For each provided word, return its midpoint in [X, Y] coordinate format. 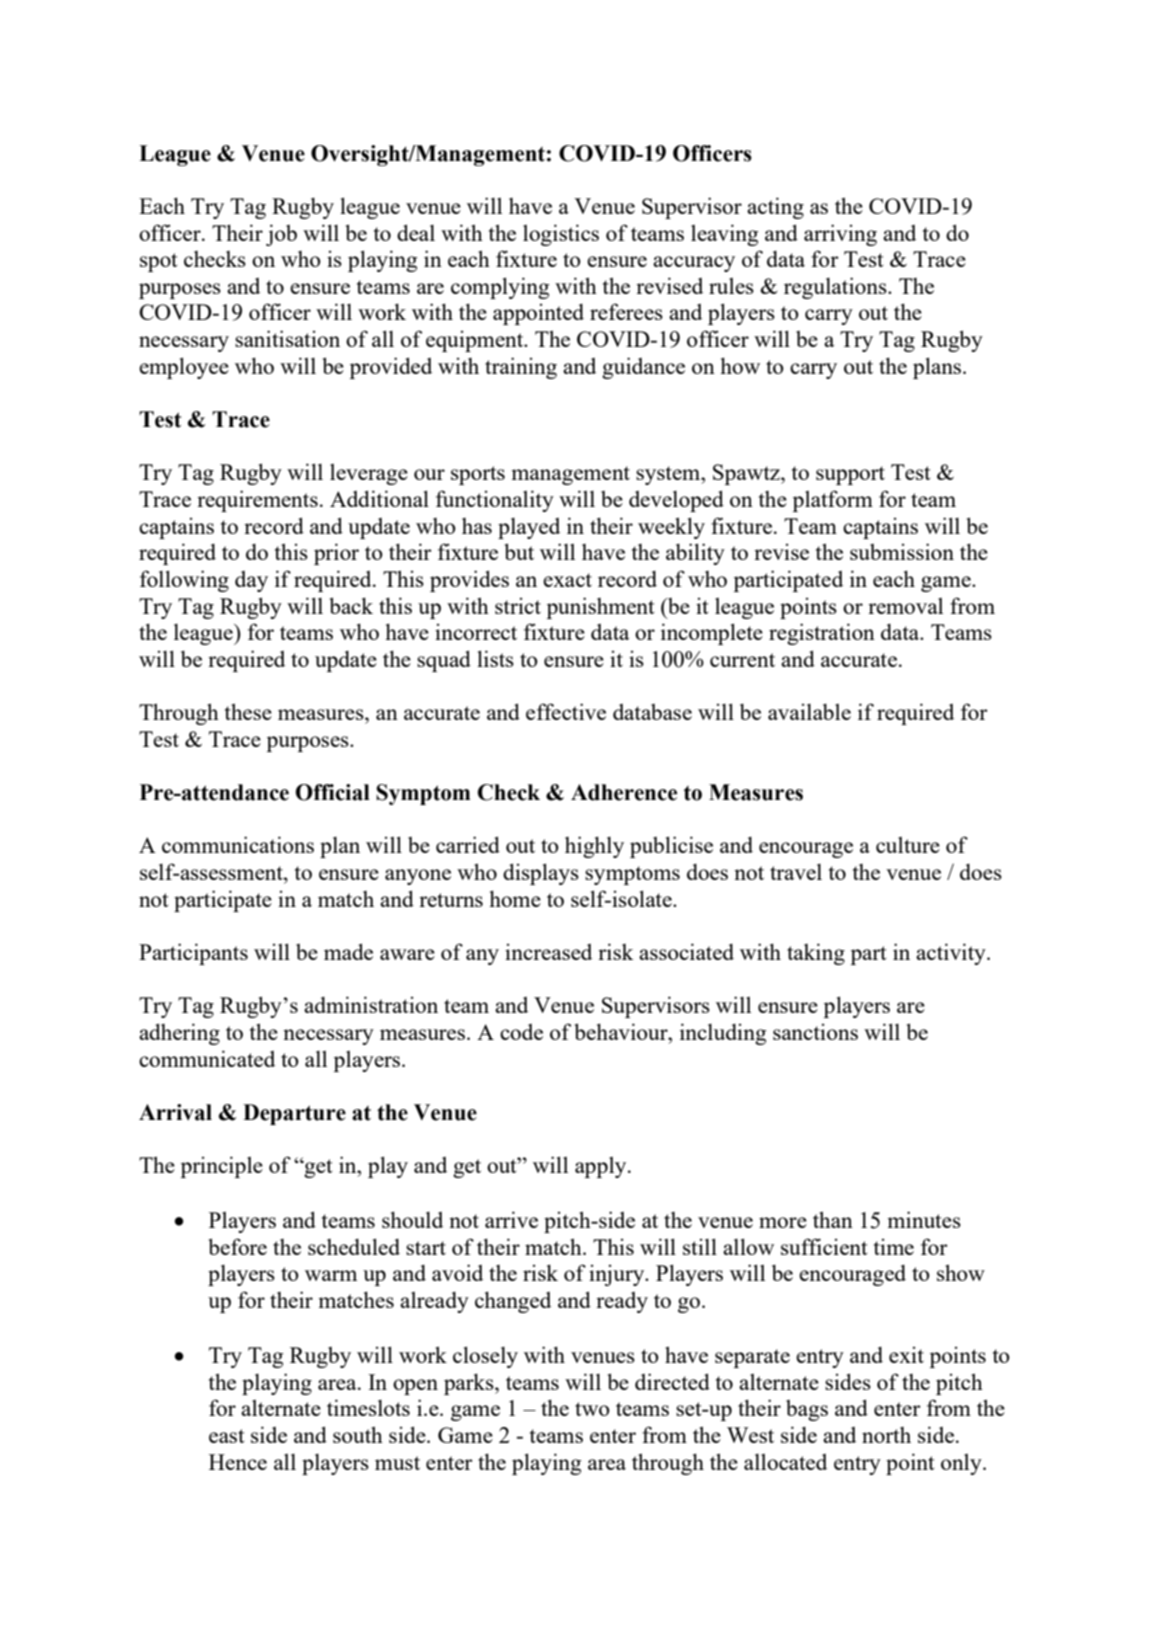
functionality [495, 501]
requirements [257, 501]
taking [816, 954]
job [281, 235]
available [809, 712]
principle [221, 1167]
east [227, 1436]
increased [548, 952]
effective [566, 711]
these [248, 711]
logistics [561, 235]
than [833, 1219]
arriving [840, 235]
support [850, 475]
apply [602, 1167]
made [348, 951]
